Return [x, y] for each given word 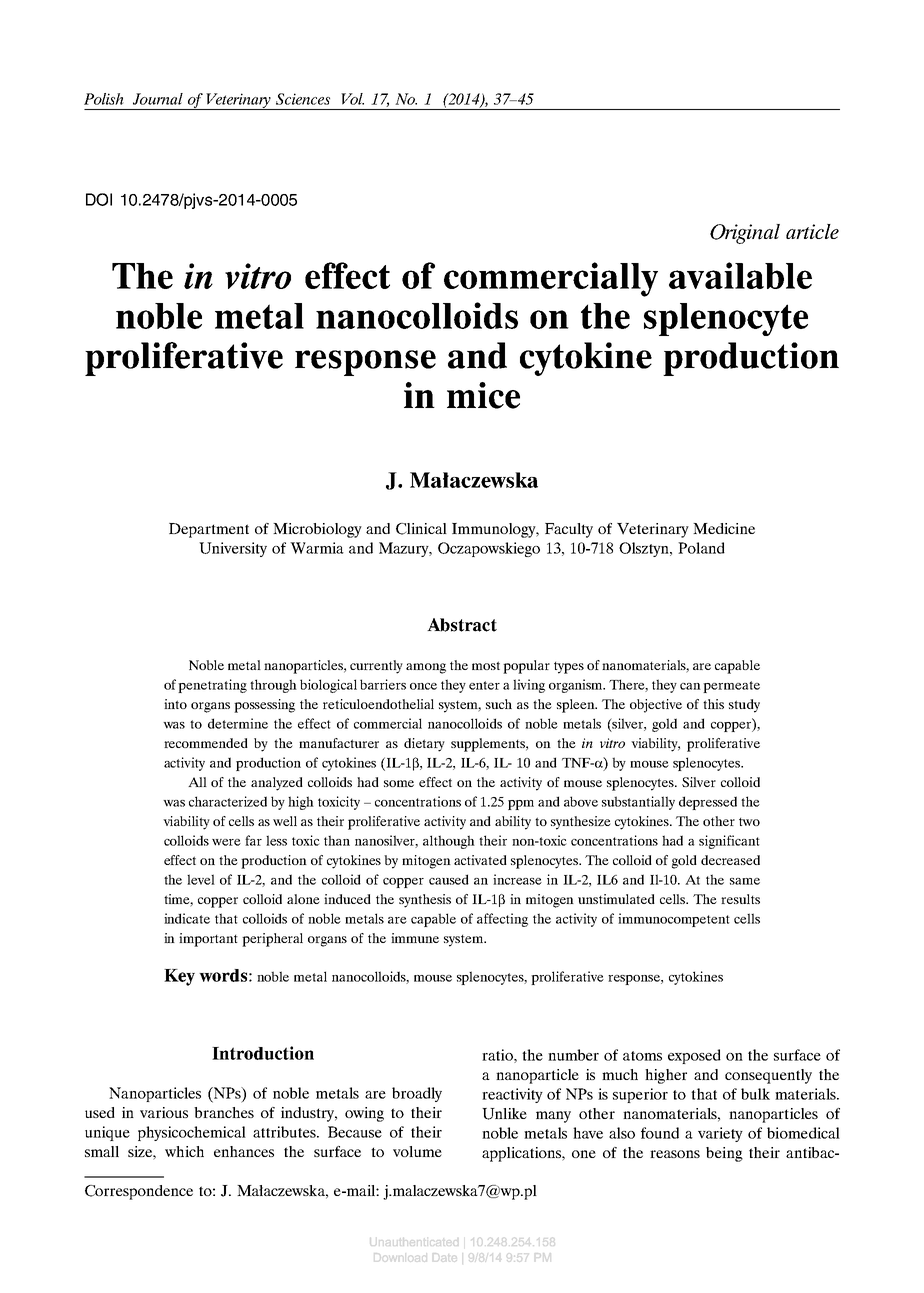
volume [417, 1151]
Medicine [724, 528]
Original [745, 234]
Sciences [303, 99]
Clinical [421, 529]
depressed [708, 803]
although [449, 842]
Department [209, 530]
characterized [228, 801]
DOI [99, 199]
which [184, 1151]
